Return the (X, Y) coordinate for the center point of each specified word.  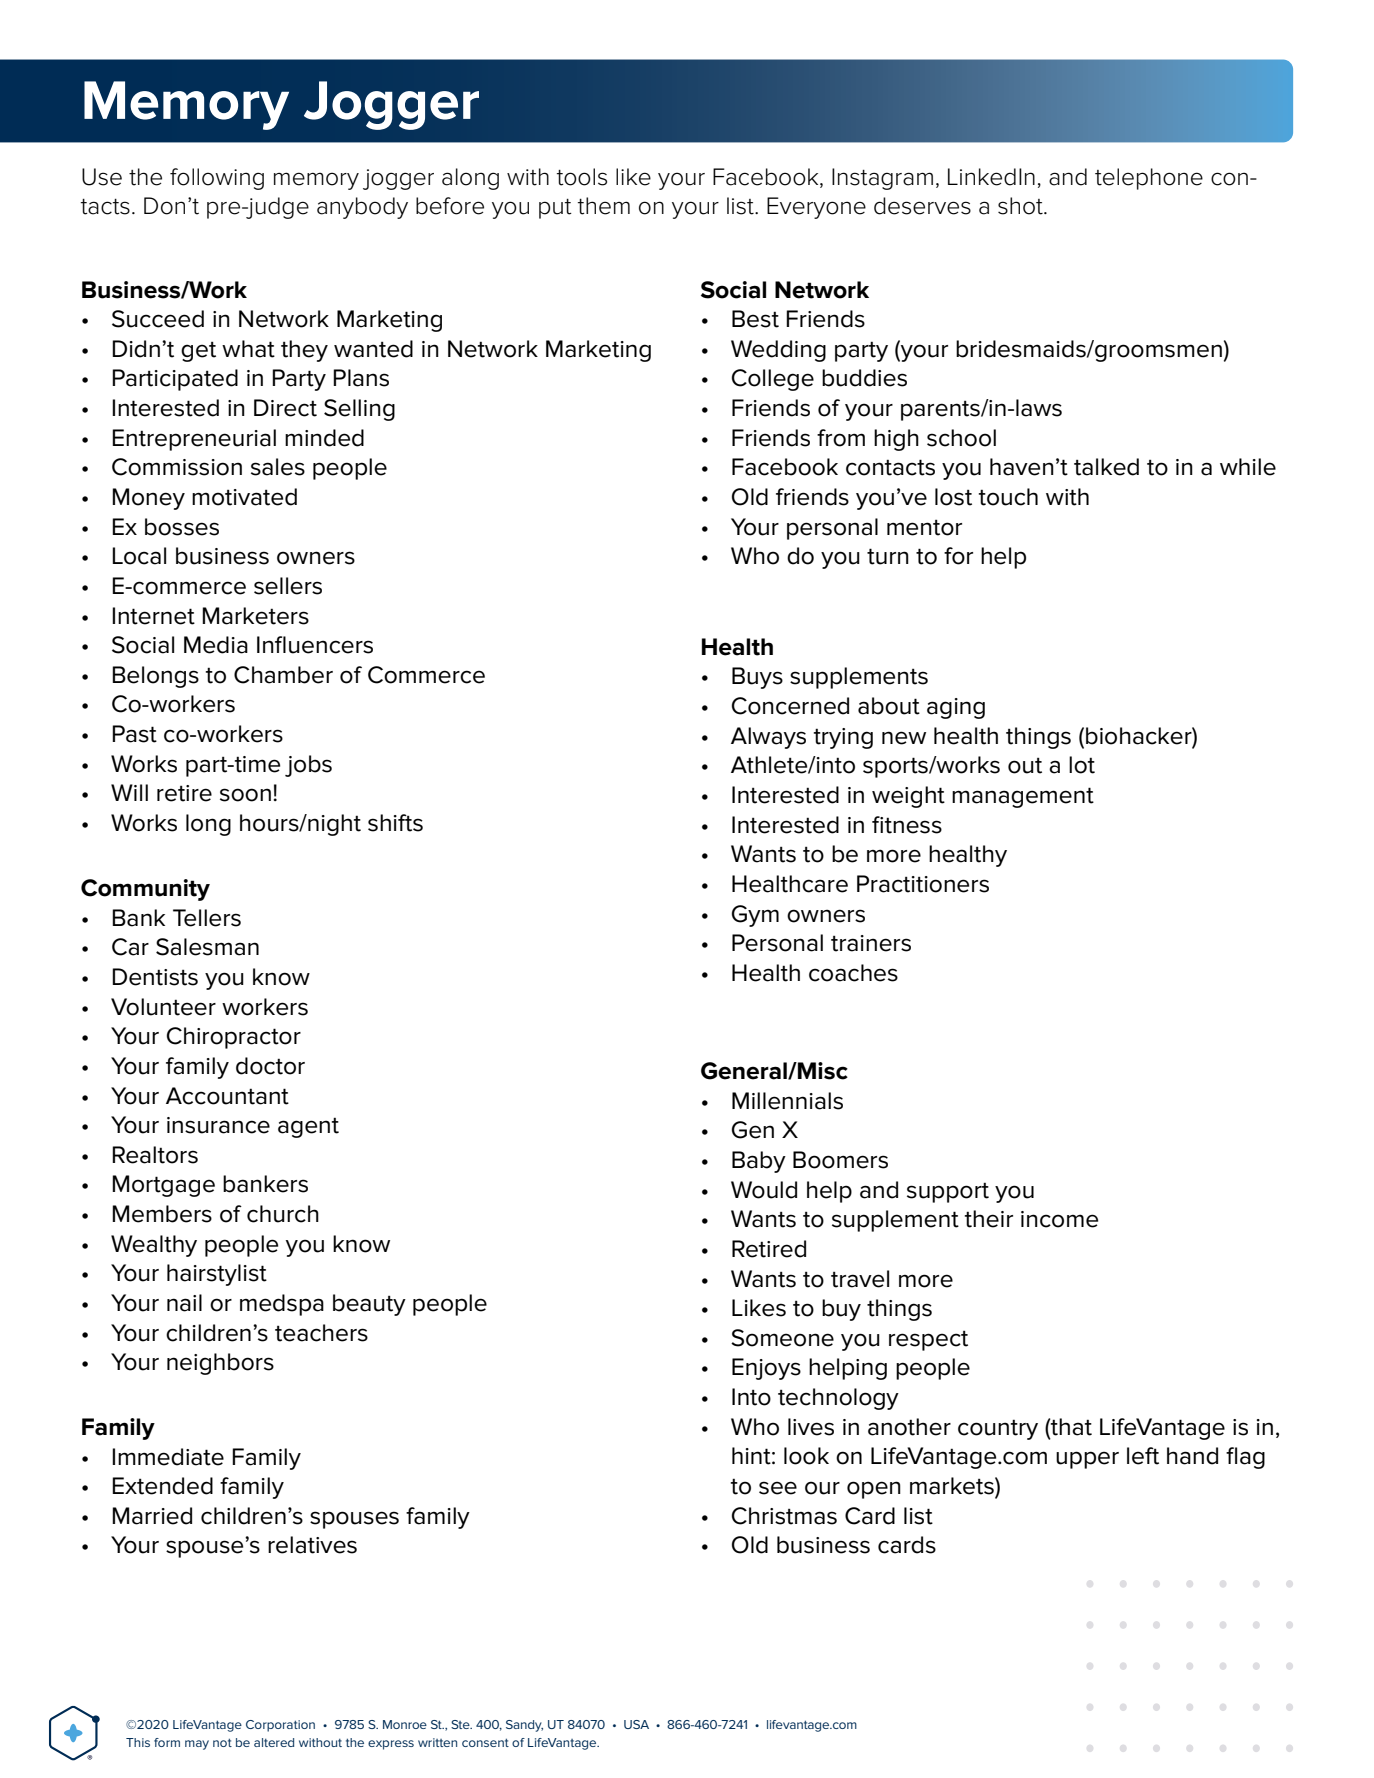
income (1059, 1219)
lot (1082, 765)
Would (764, 1190)
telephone (1149, 179)
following (217, 179)
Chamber (283, 675)
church (283, 1214)
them (604, 206)
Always (768, 738)
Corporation (280, 1726)
